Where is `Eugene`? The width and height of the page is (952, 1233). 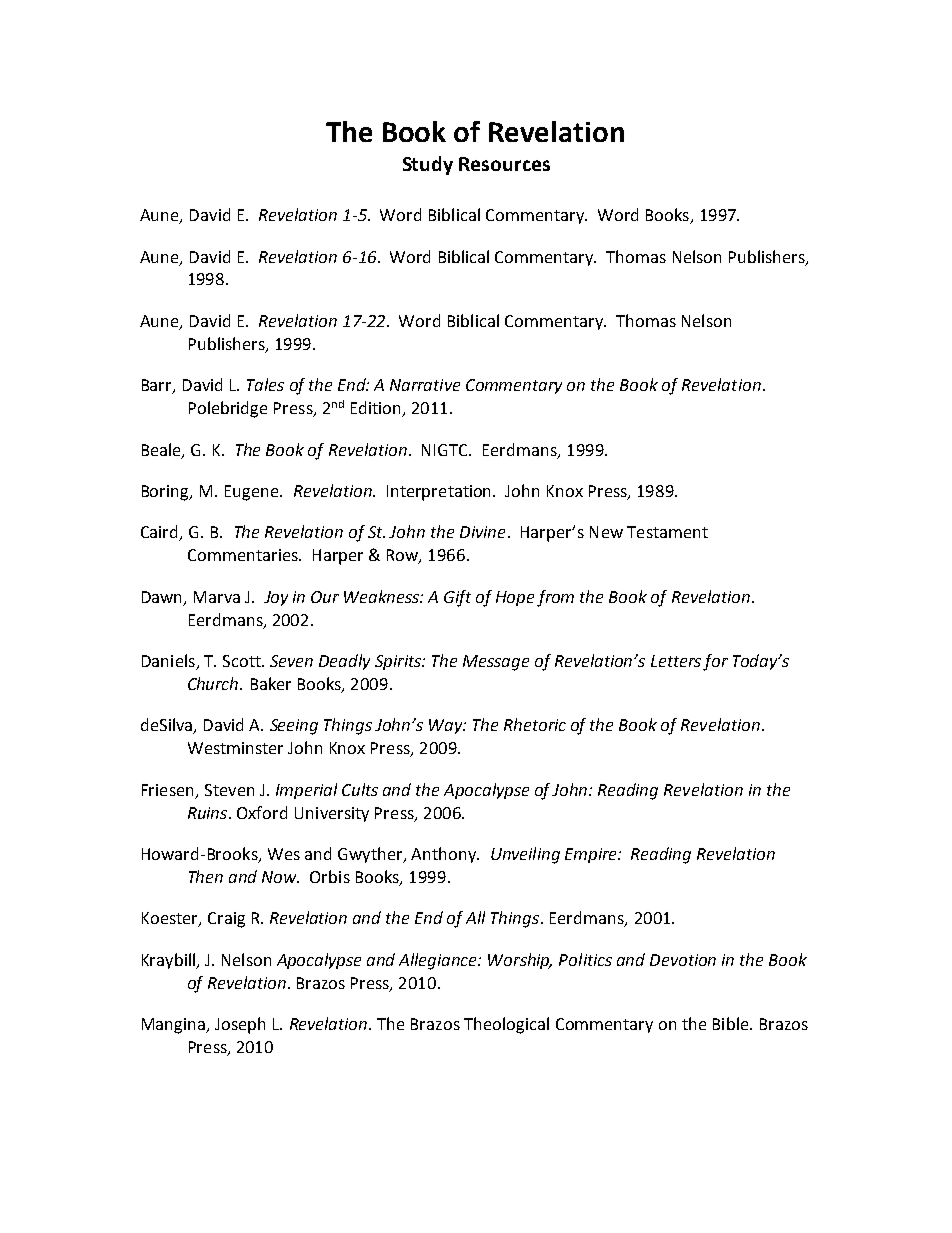
Eugene is located at coordinates (253, 493).
